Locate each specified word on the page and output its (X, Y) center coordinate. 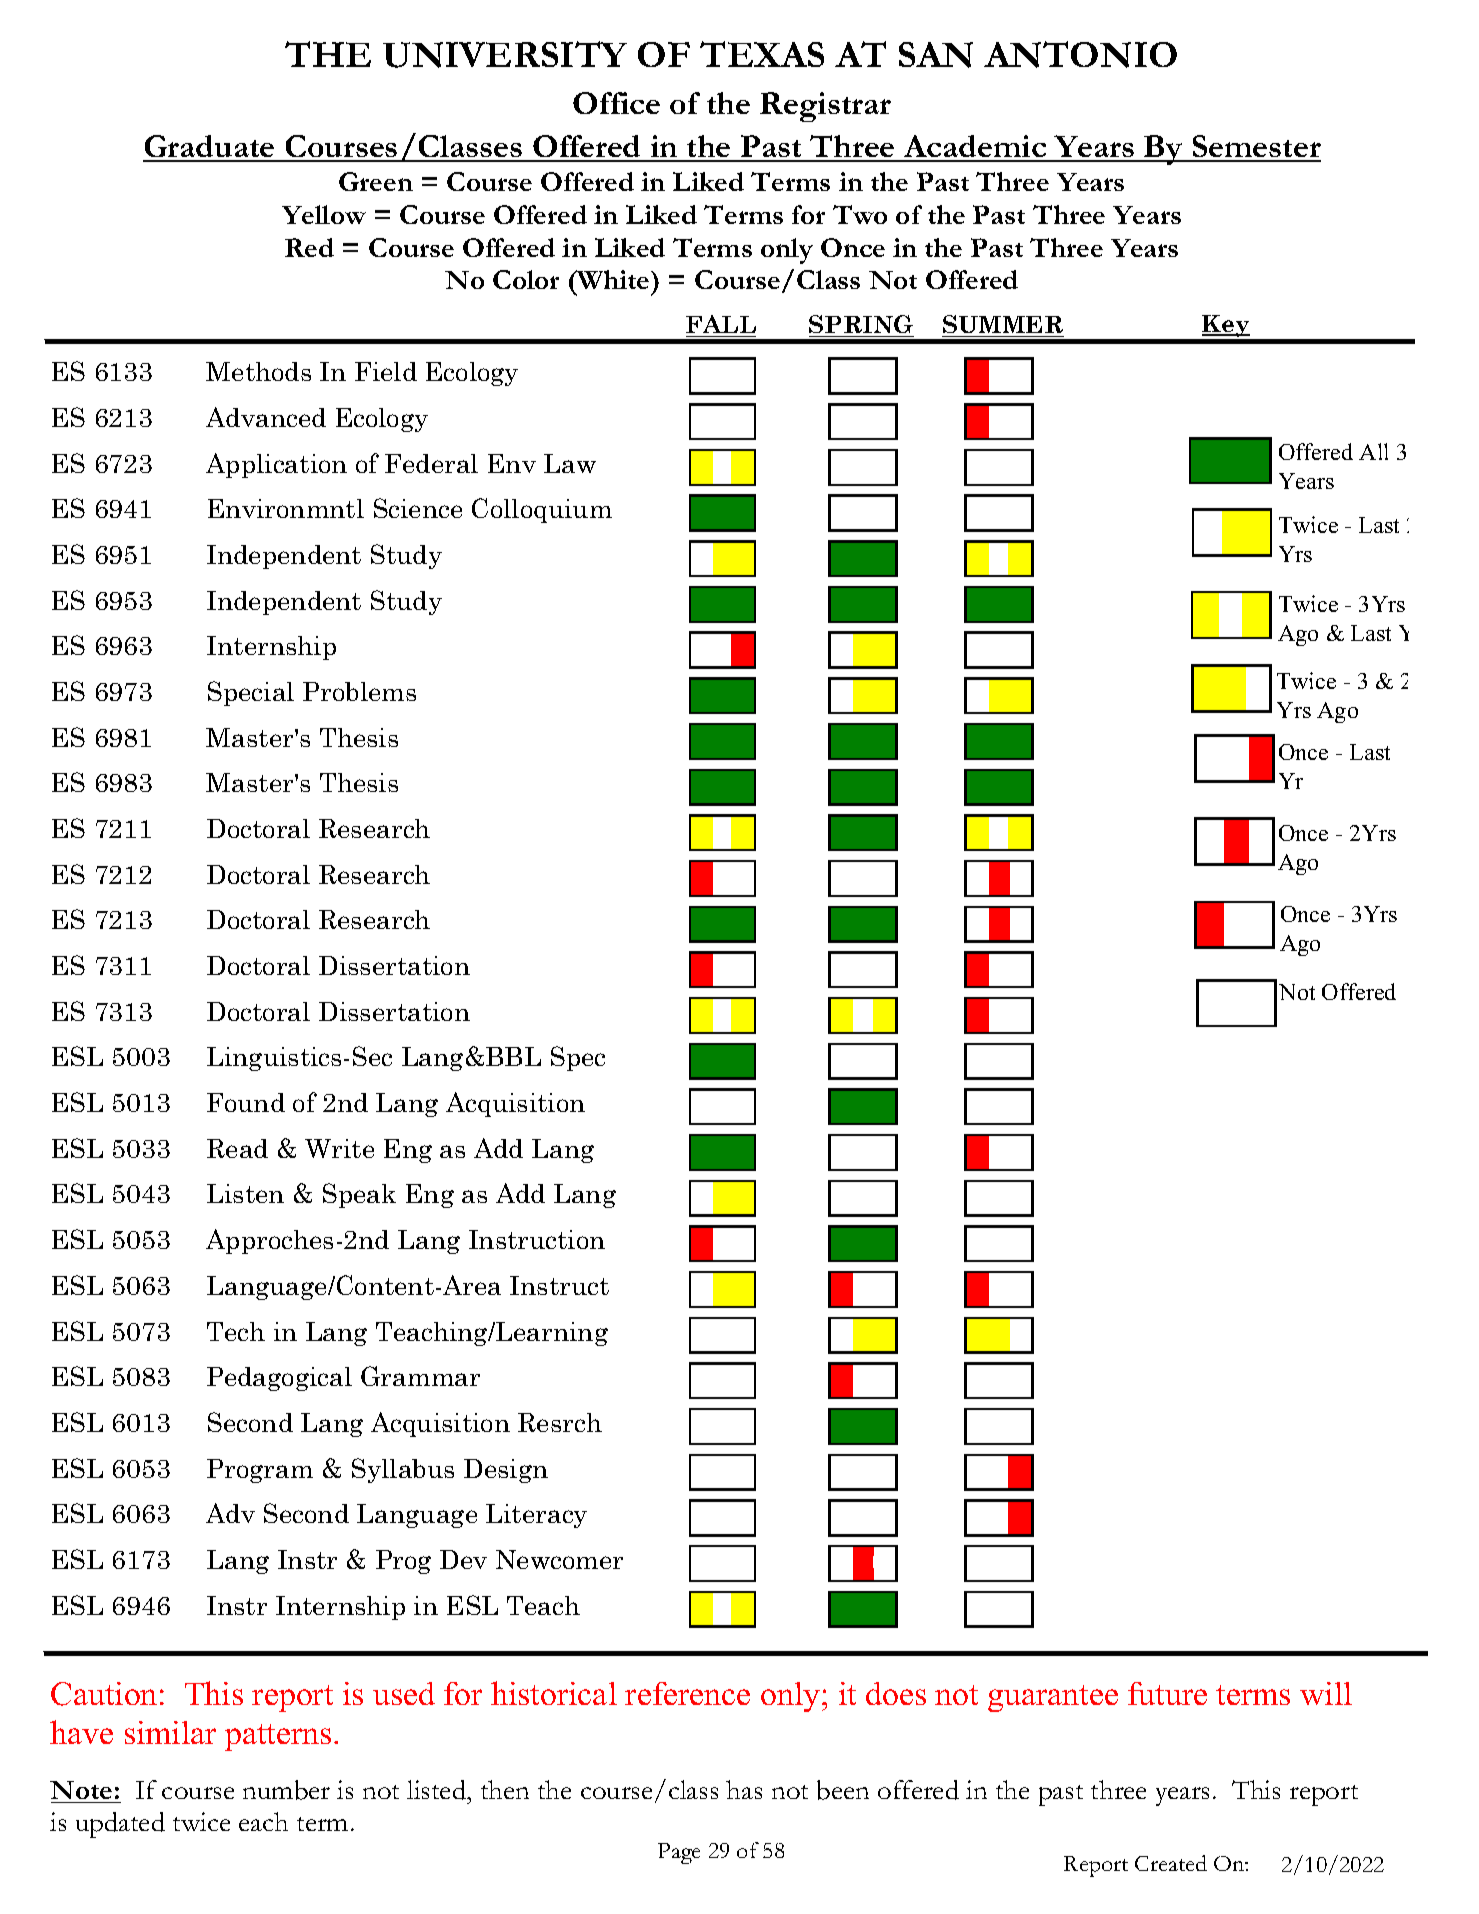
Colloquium (542, 510)
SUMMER (1003, 326)
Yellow (324, 214)
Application (276, 465)
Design (506, 1471)
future (1167, 1693)
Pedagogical (279, 1379)
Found (246, 1102)
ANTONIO (1080, 54)
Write (339, 1148)
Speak (359, 1195)
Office (616, 103)
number (286, 1790)
